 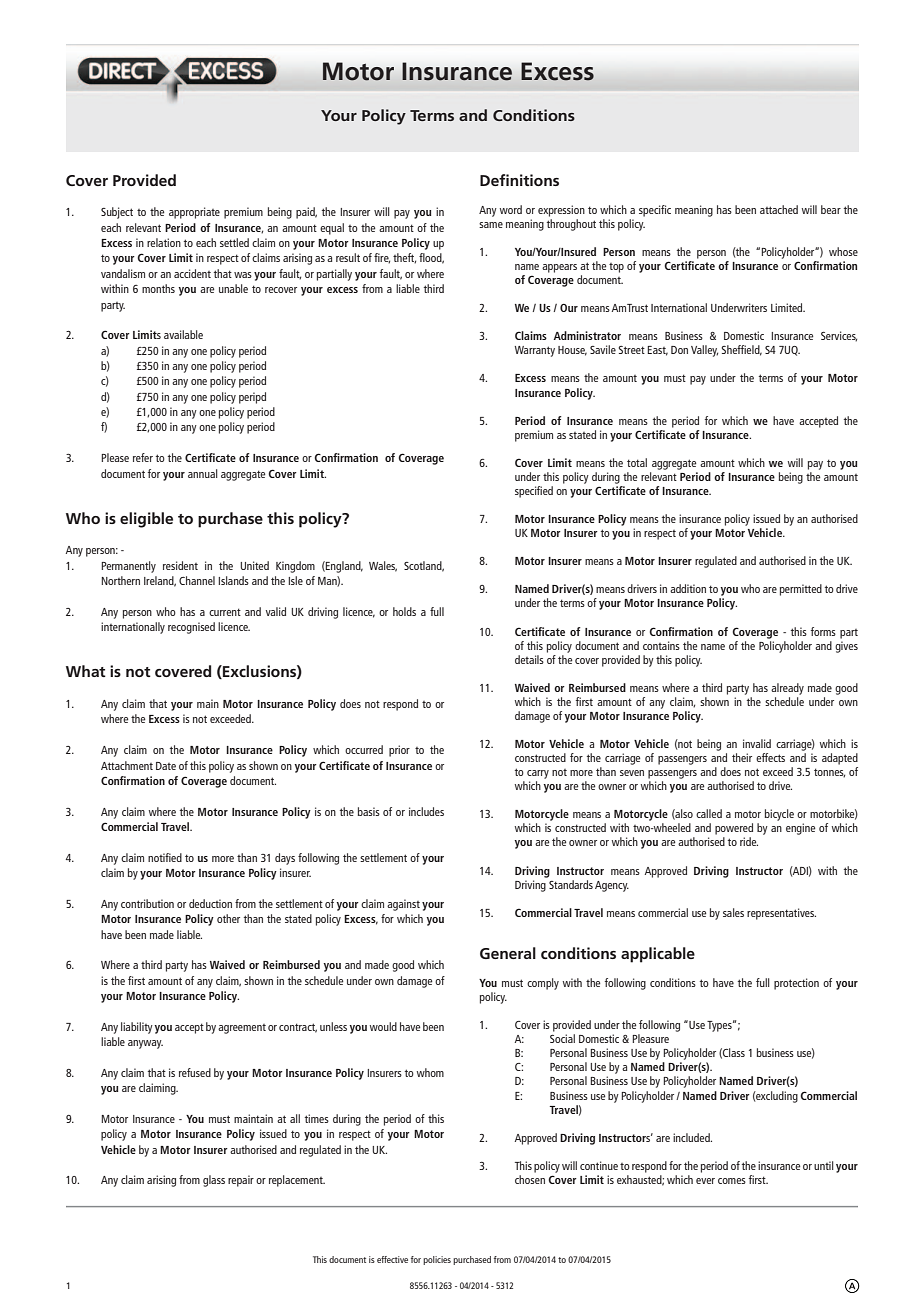 I want to click on same, so click(x=491, y=225).
